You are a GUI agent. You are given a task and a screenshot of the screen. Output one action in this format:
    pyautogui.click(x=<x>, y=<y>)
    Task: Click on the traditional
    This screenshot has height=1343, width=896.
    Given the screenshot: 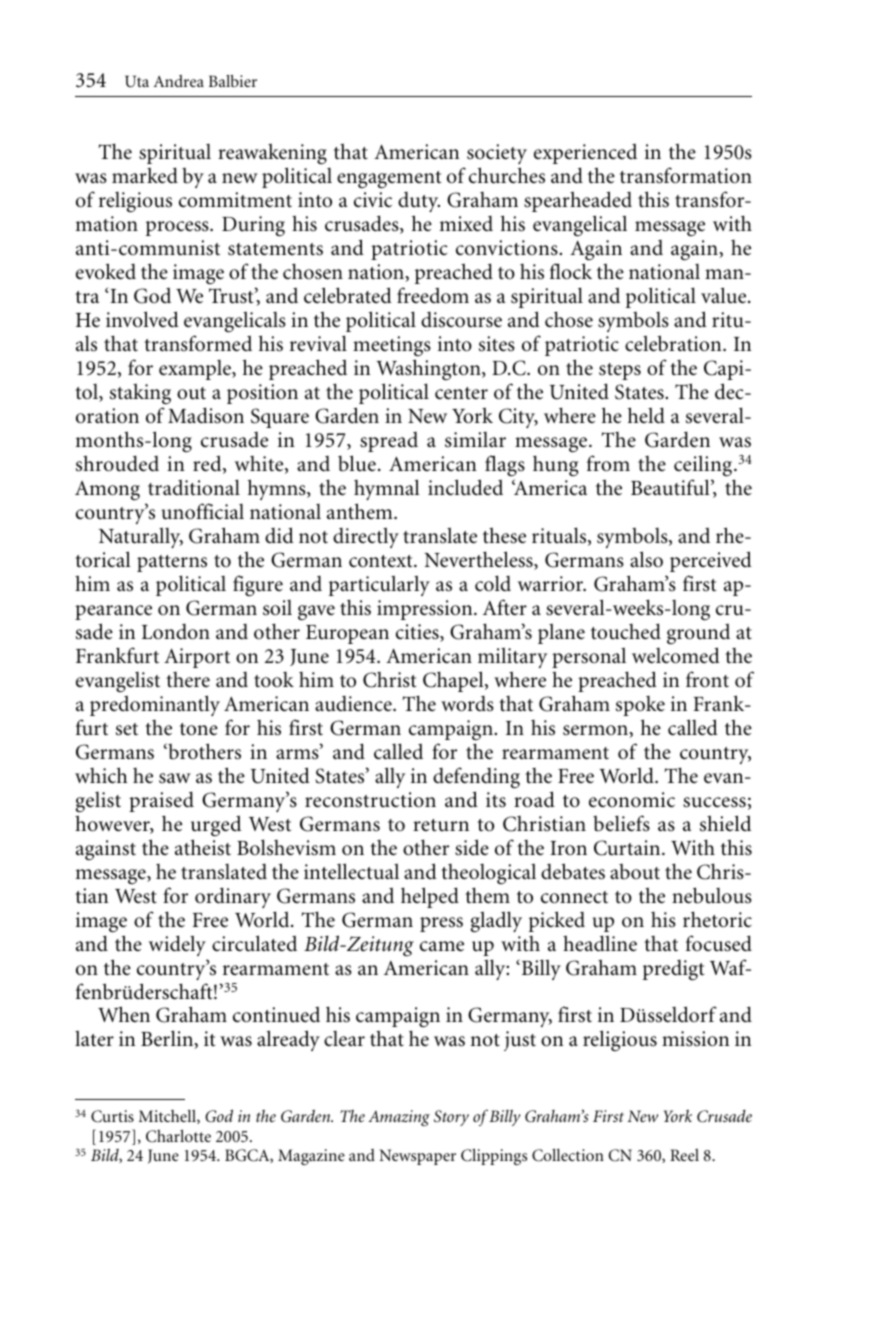 What is the action you would take?
    pyautogui.click(x=194, y=487)
